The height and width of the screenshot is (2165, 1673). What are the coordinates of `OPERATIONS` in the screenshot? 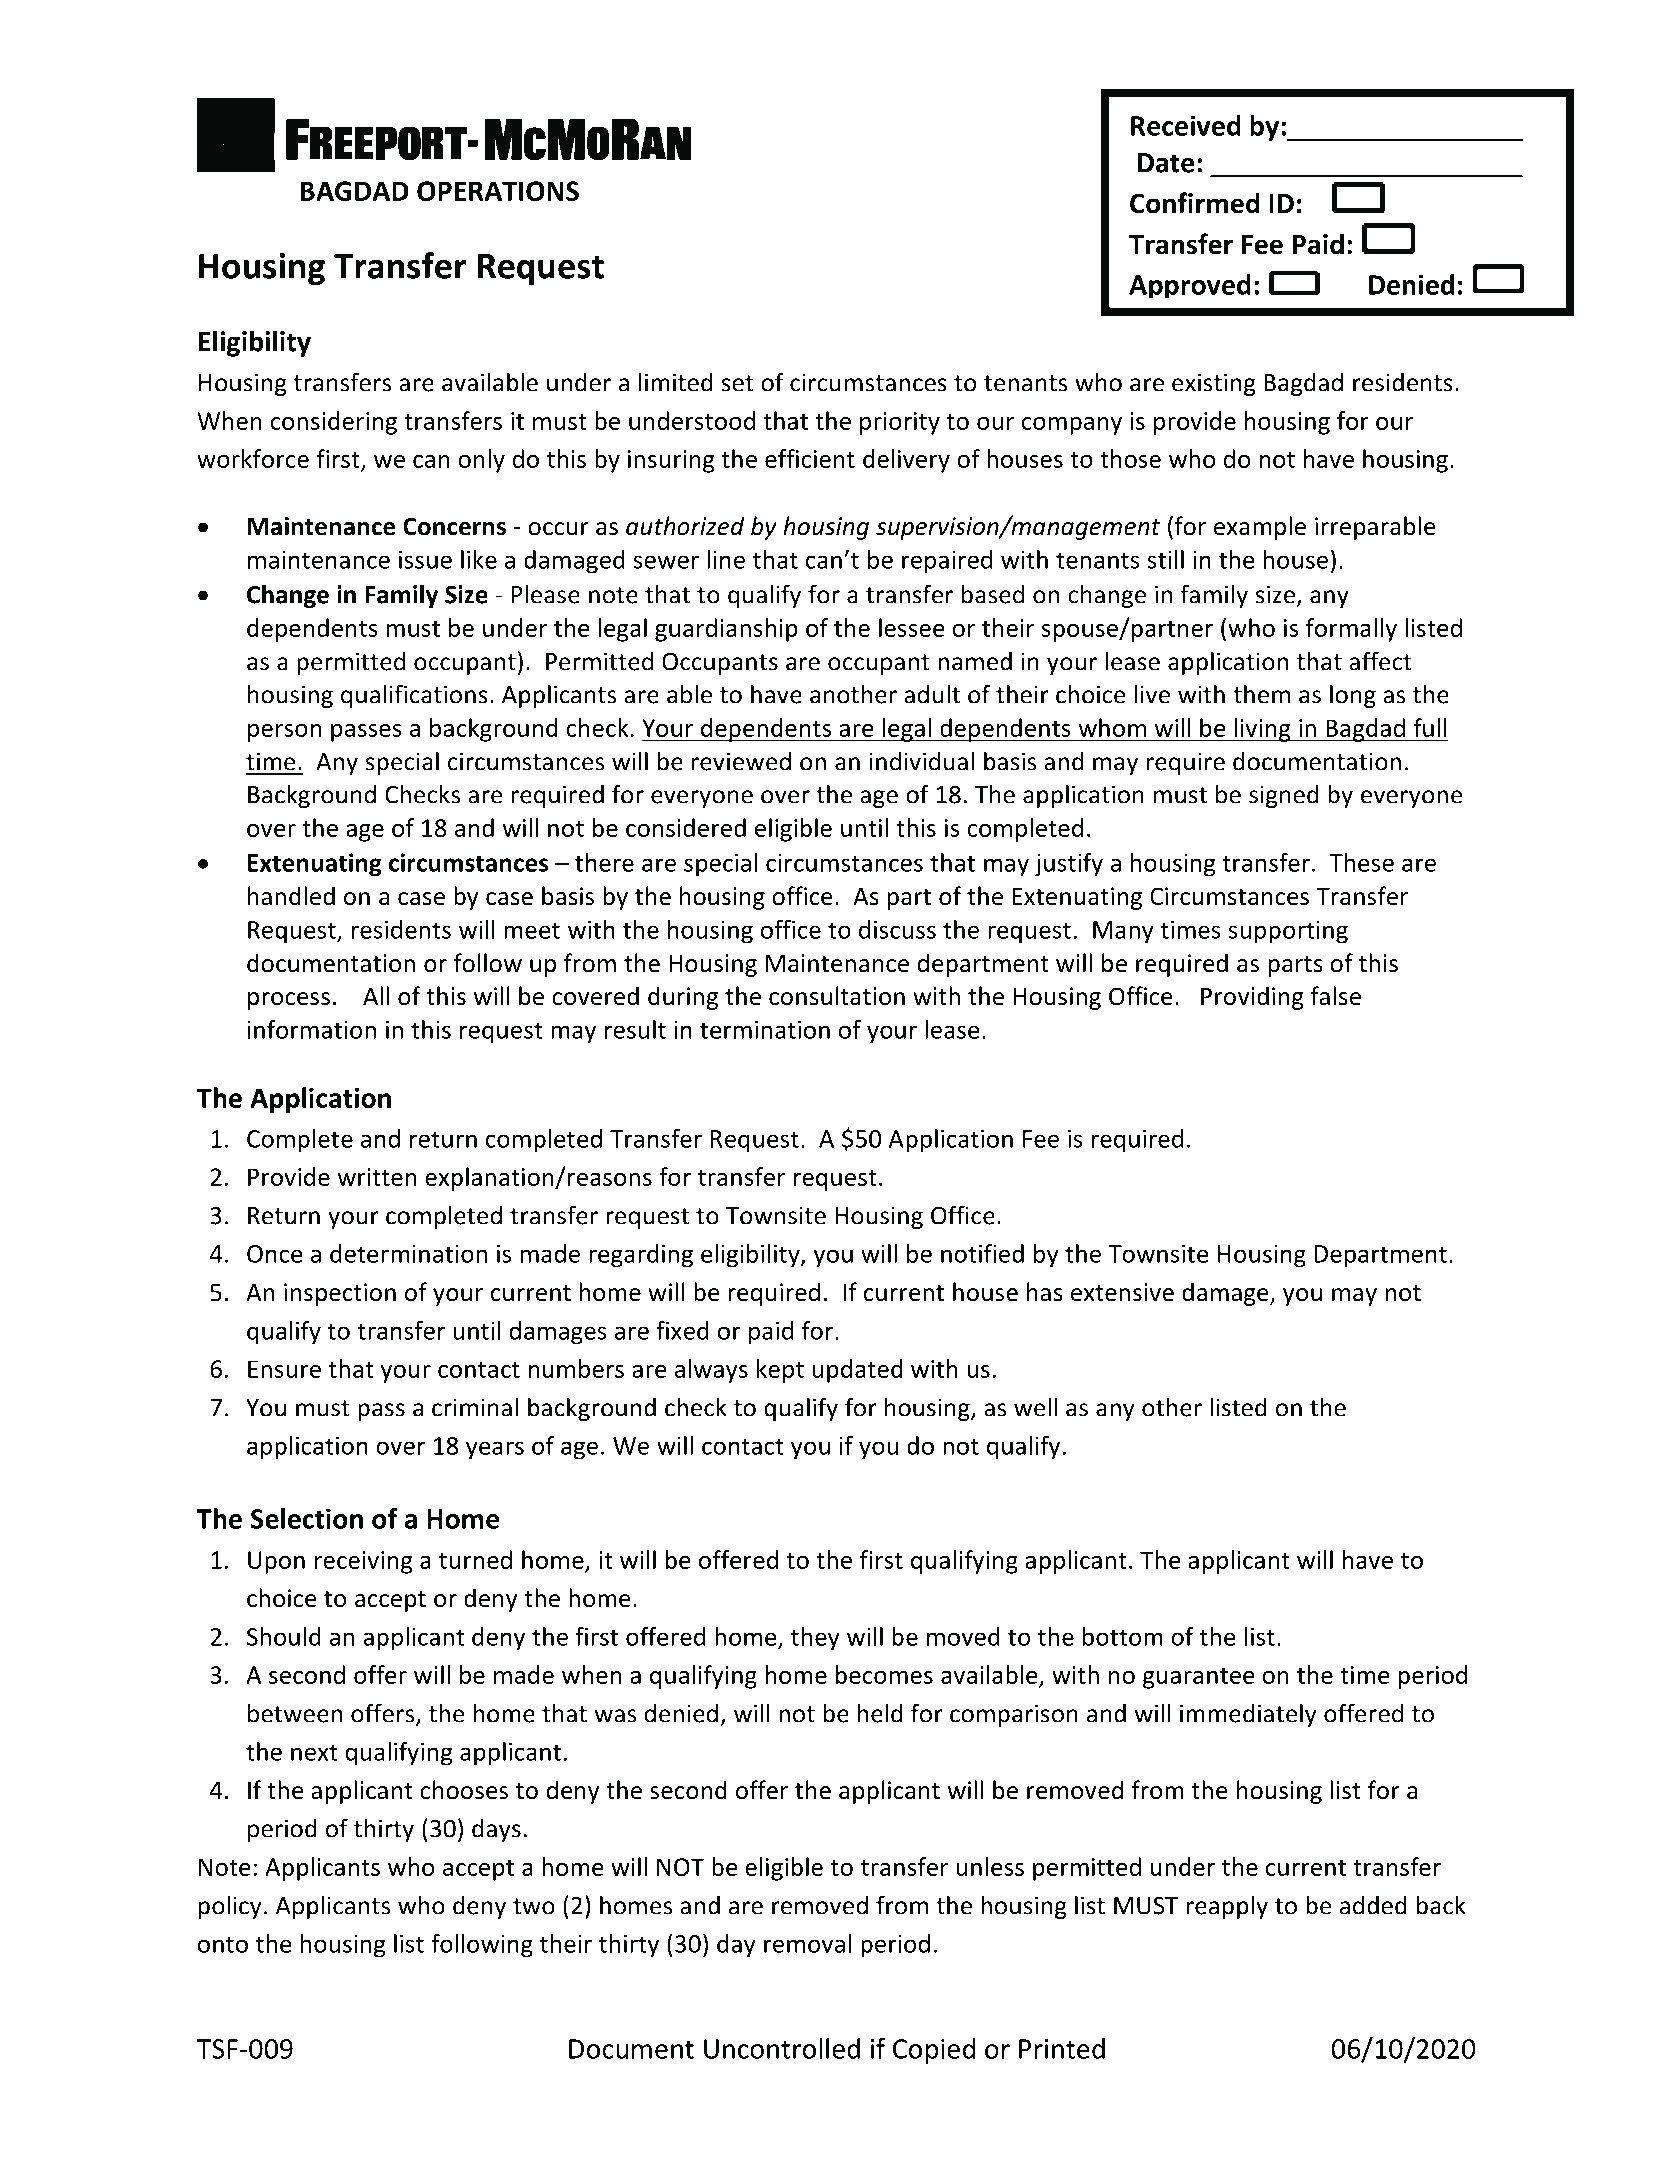 It's located at (498, 191).
